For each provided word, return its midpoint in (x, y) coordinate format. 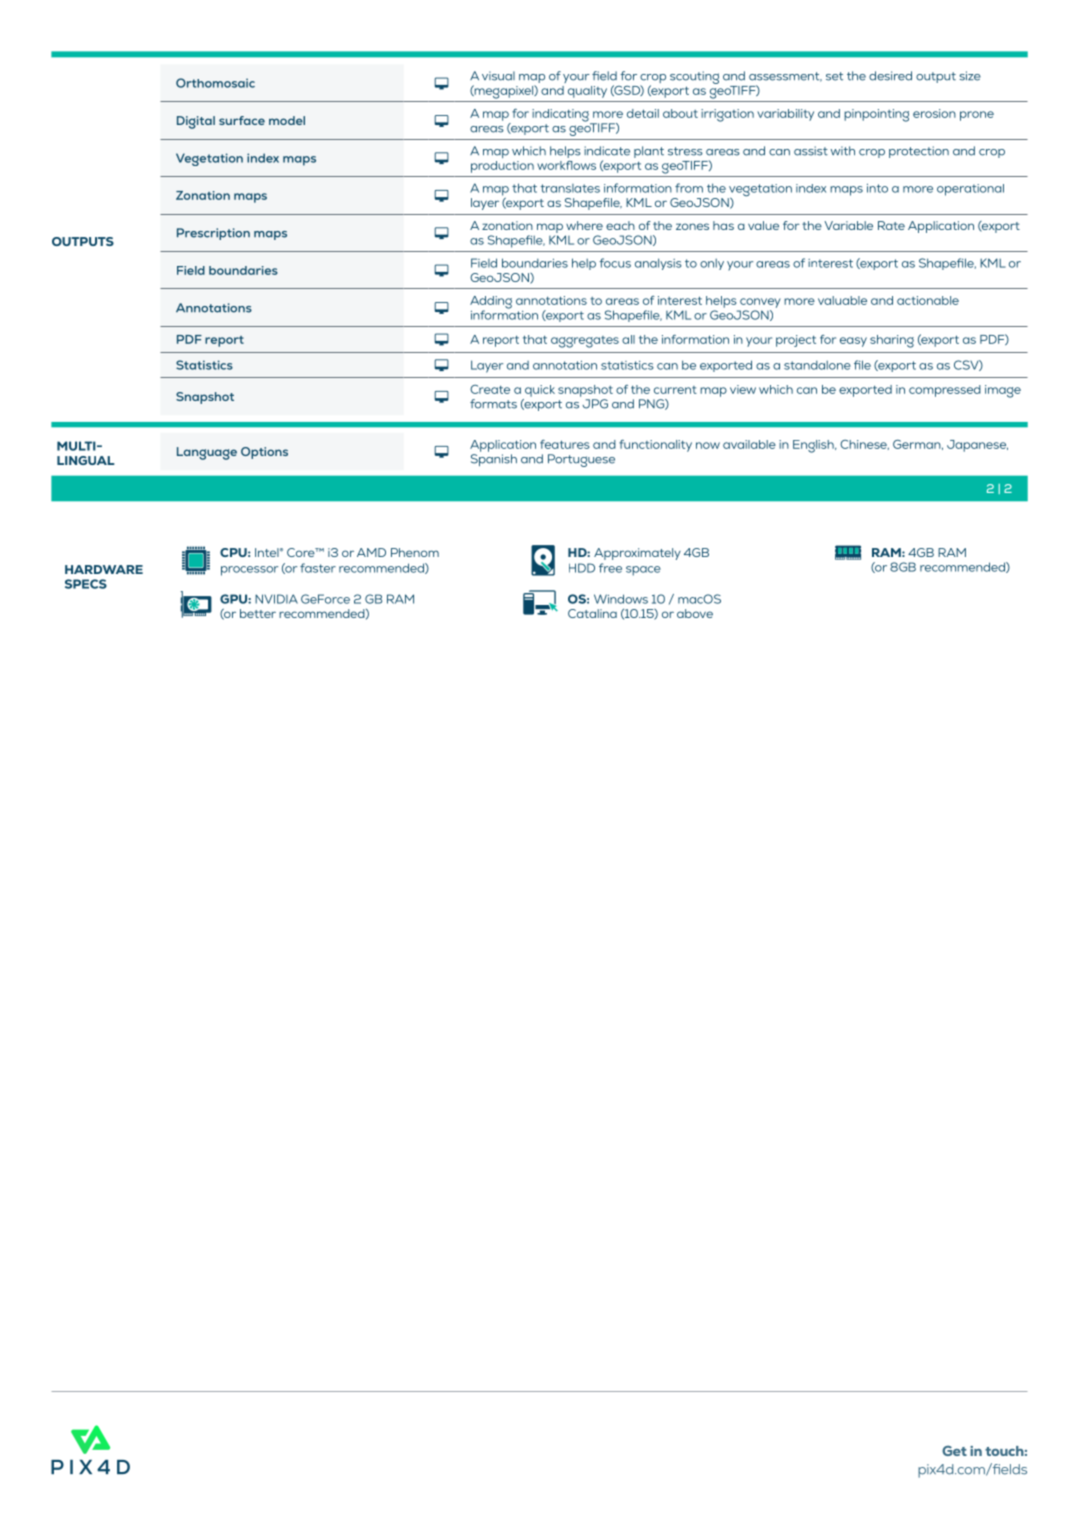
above (695, 613)
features (564, 444)
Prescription (213, 234)
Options (264, 453)
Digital (196, 122)
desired (890, 76)
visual (498, 76)
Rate (891, 225)
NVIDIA (276, 599)
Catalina (592, 613)
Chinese (864, 445)
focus (615, 263)
